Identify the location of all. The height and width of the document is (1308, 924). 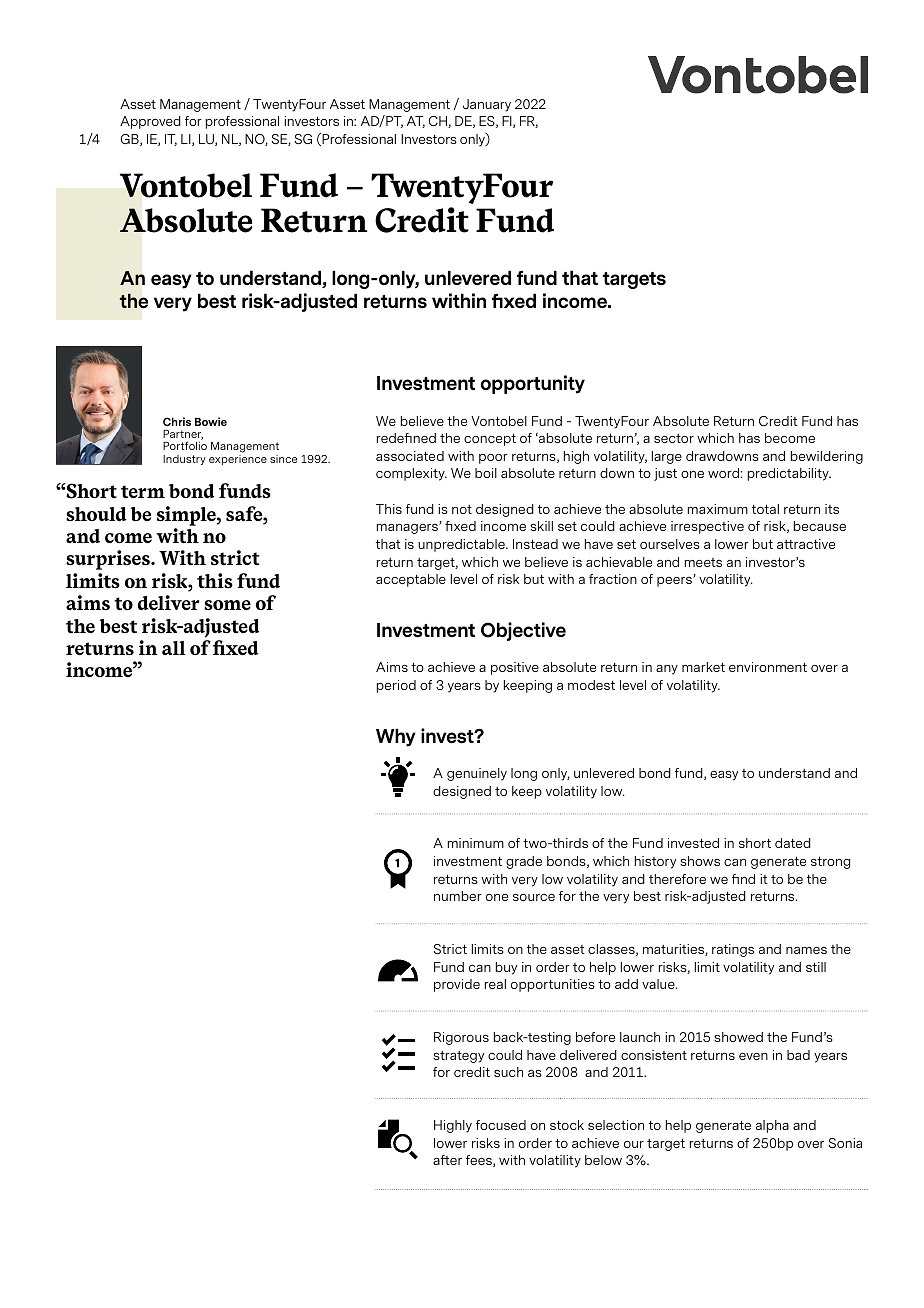
(173, 648).
